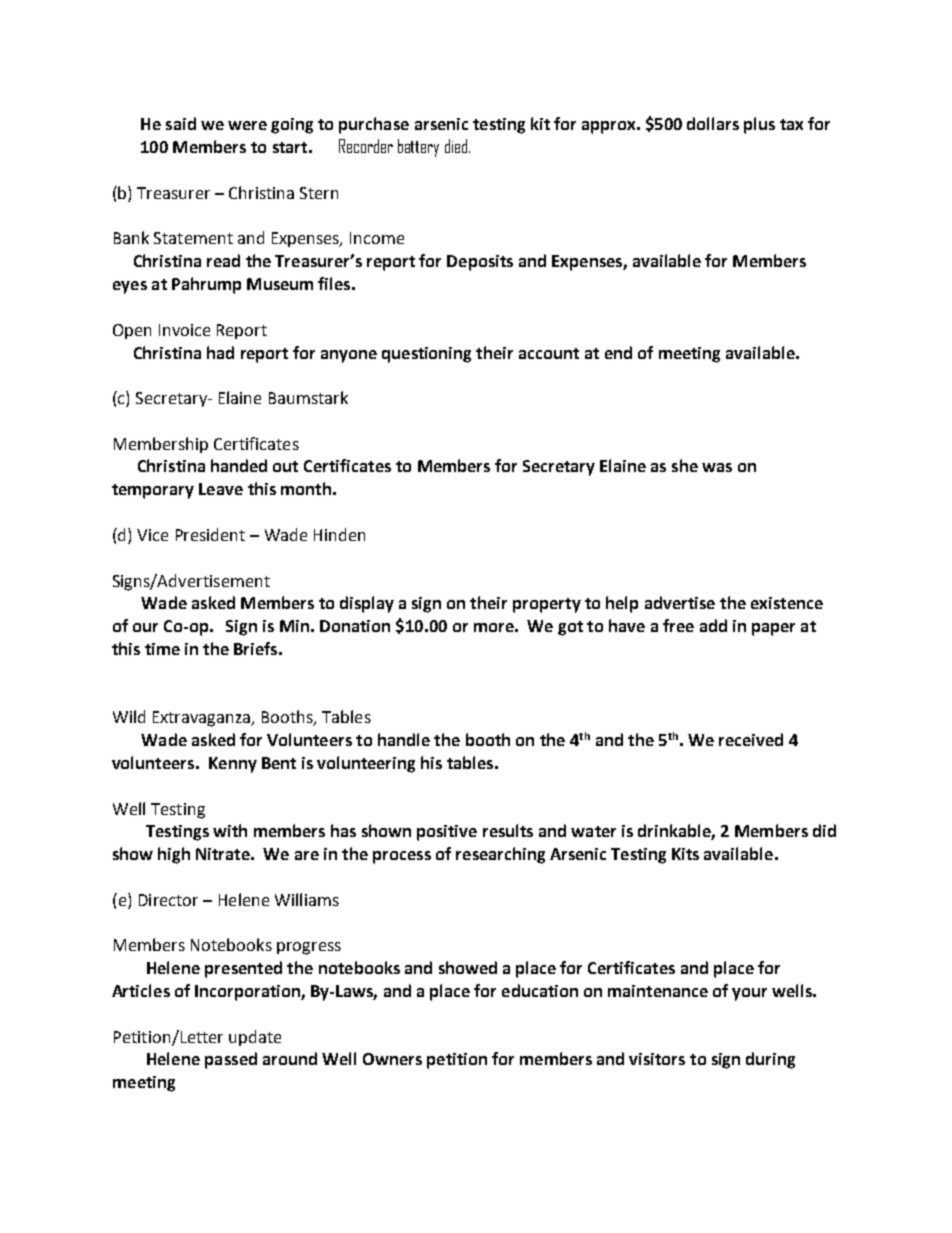  What do you see at coordinates (547, 605) in the page?
I see `property` at bounding box center [547, 605].
